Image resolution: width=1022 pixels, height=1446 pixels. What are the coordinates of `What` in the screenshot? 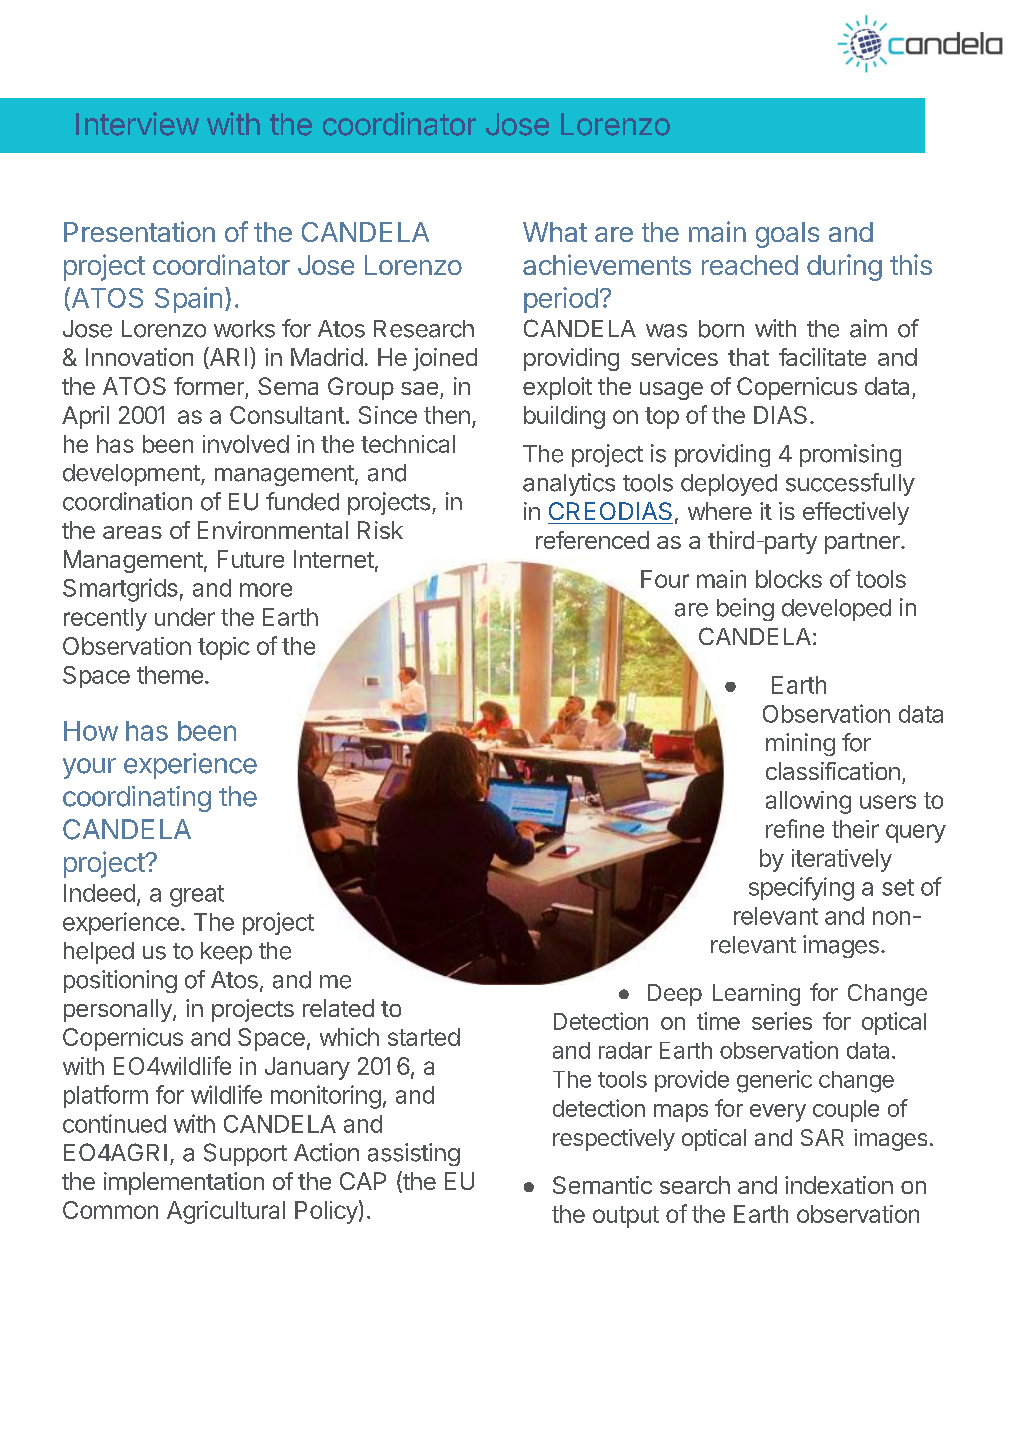 It's located at (555, 232).
